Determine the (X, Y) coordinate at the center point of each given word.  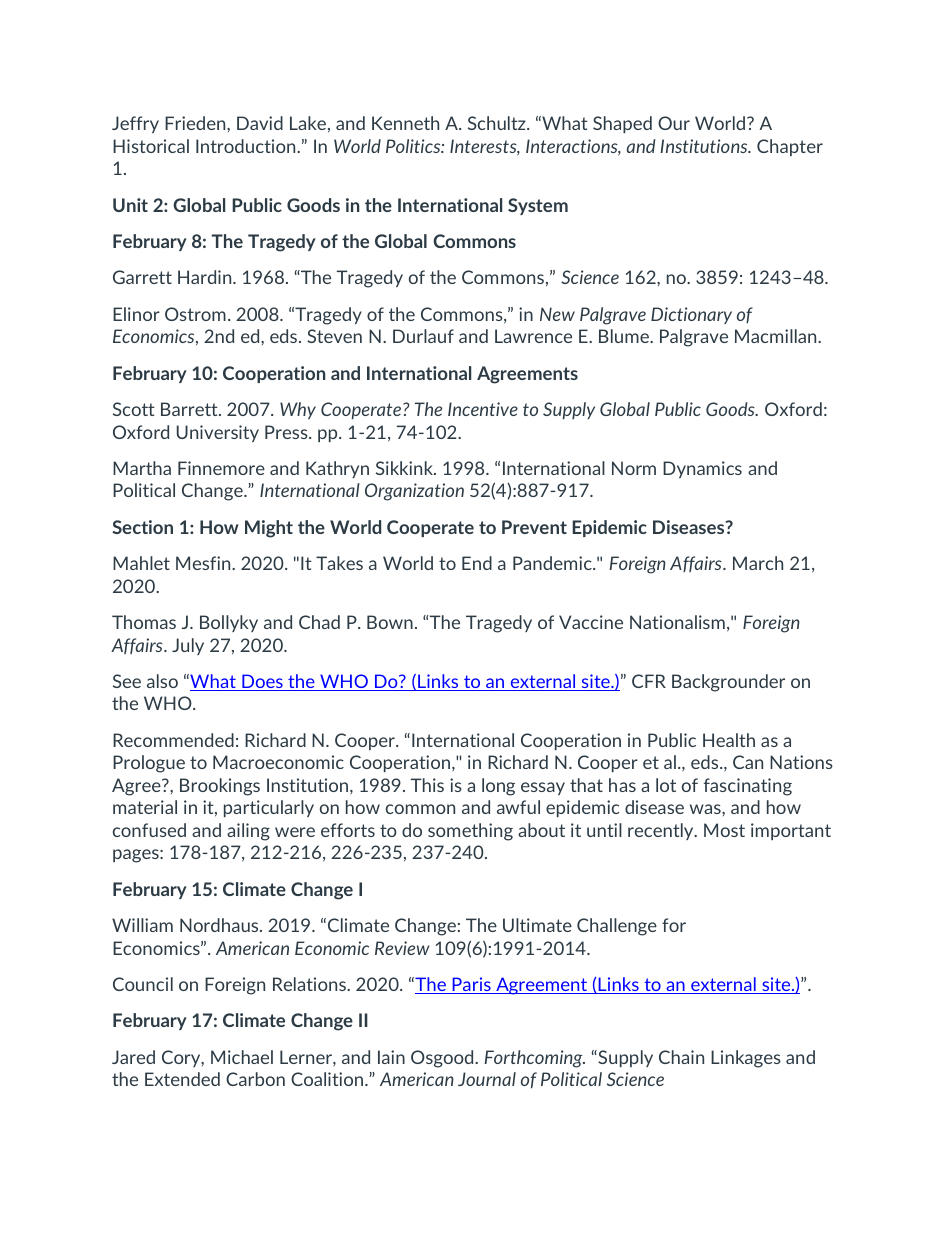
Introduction (247, 146)
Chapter (790, 147)
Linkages (746, 1059)
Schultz (498, 123)
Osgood (443, 1059)
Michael (242, 1057)
